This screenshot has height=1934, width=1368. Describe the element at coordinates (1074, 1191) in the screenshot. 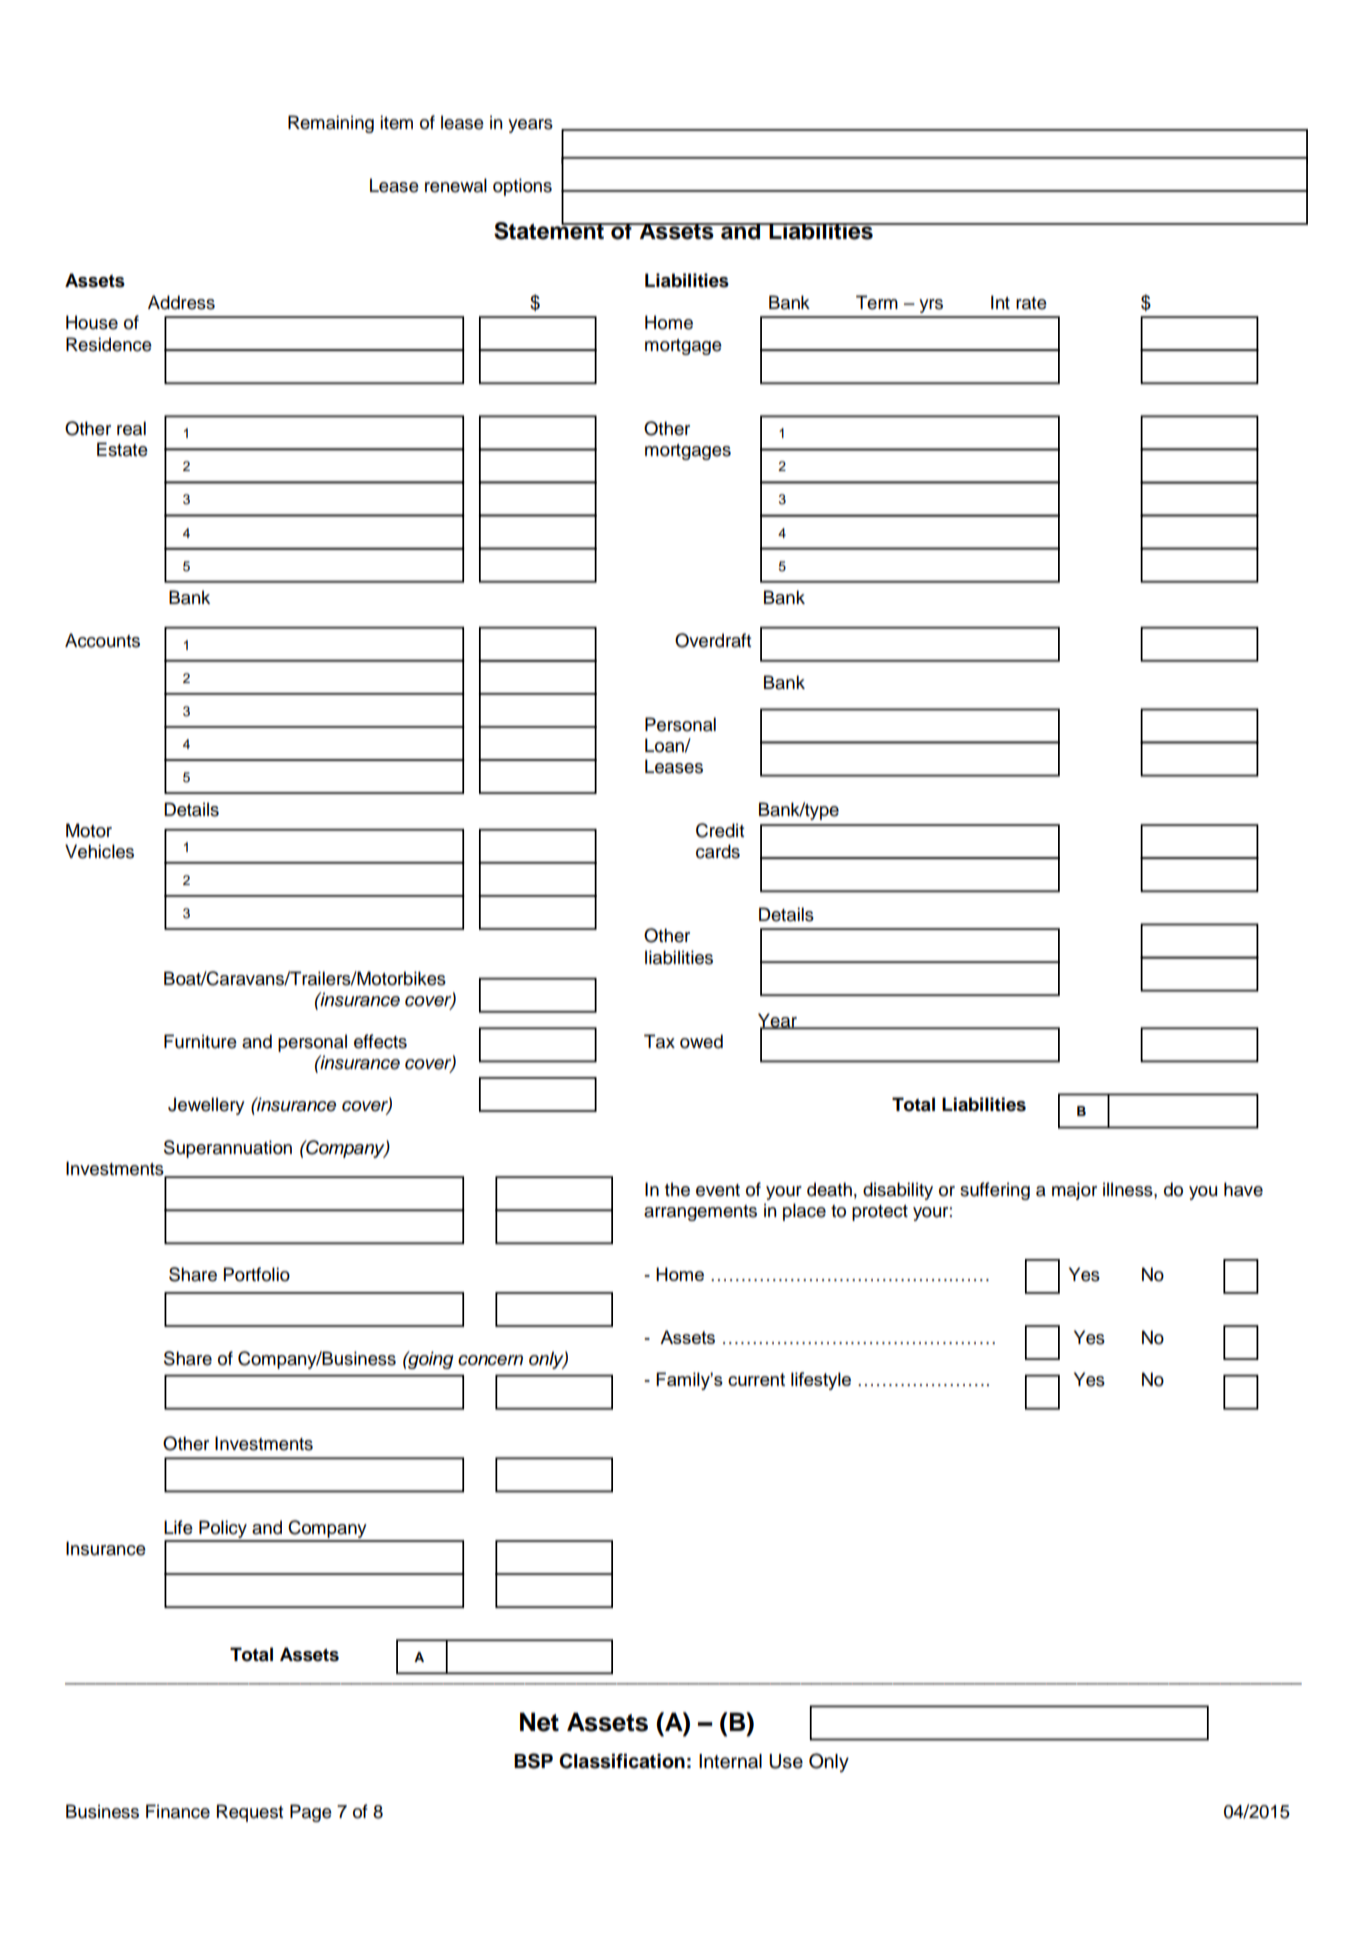

I see `major` at that location.
